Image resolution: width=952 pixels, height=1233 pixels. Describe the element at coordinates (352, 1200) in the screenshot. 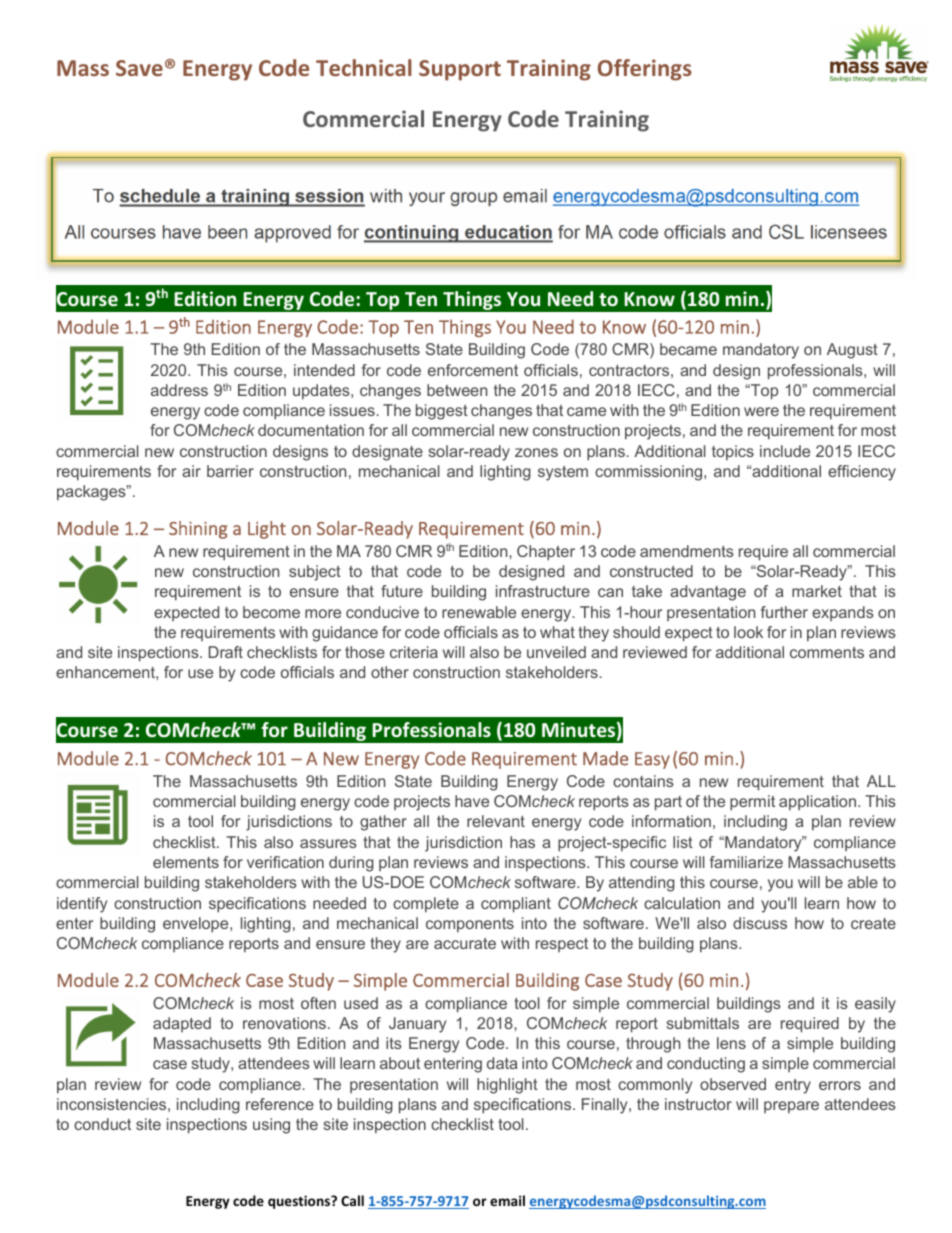

I see `Call` at that location.
